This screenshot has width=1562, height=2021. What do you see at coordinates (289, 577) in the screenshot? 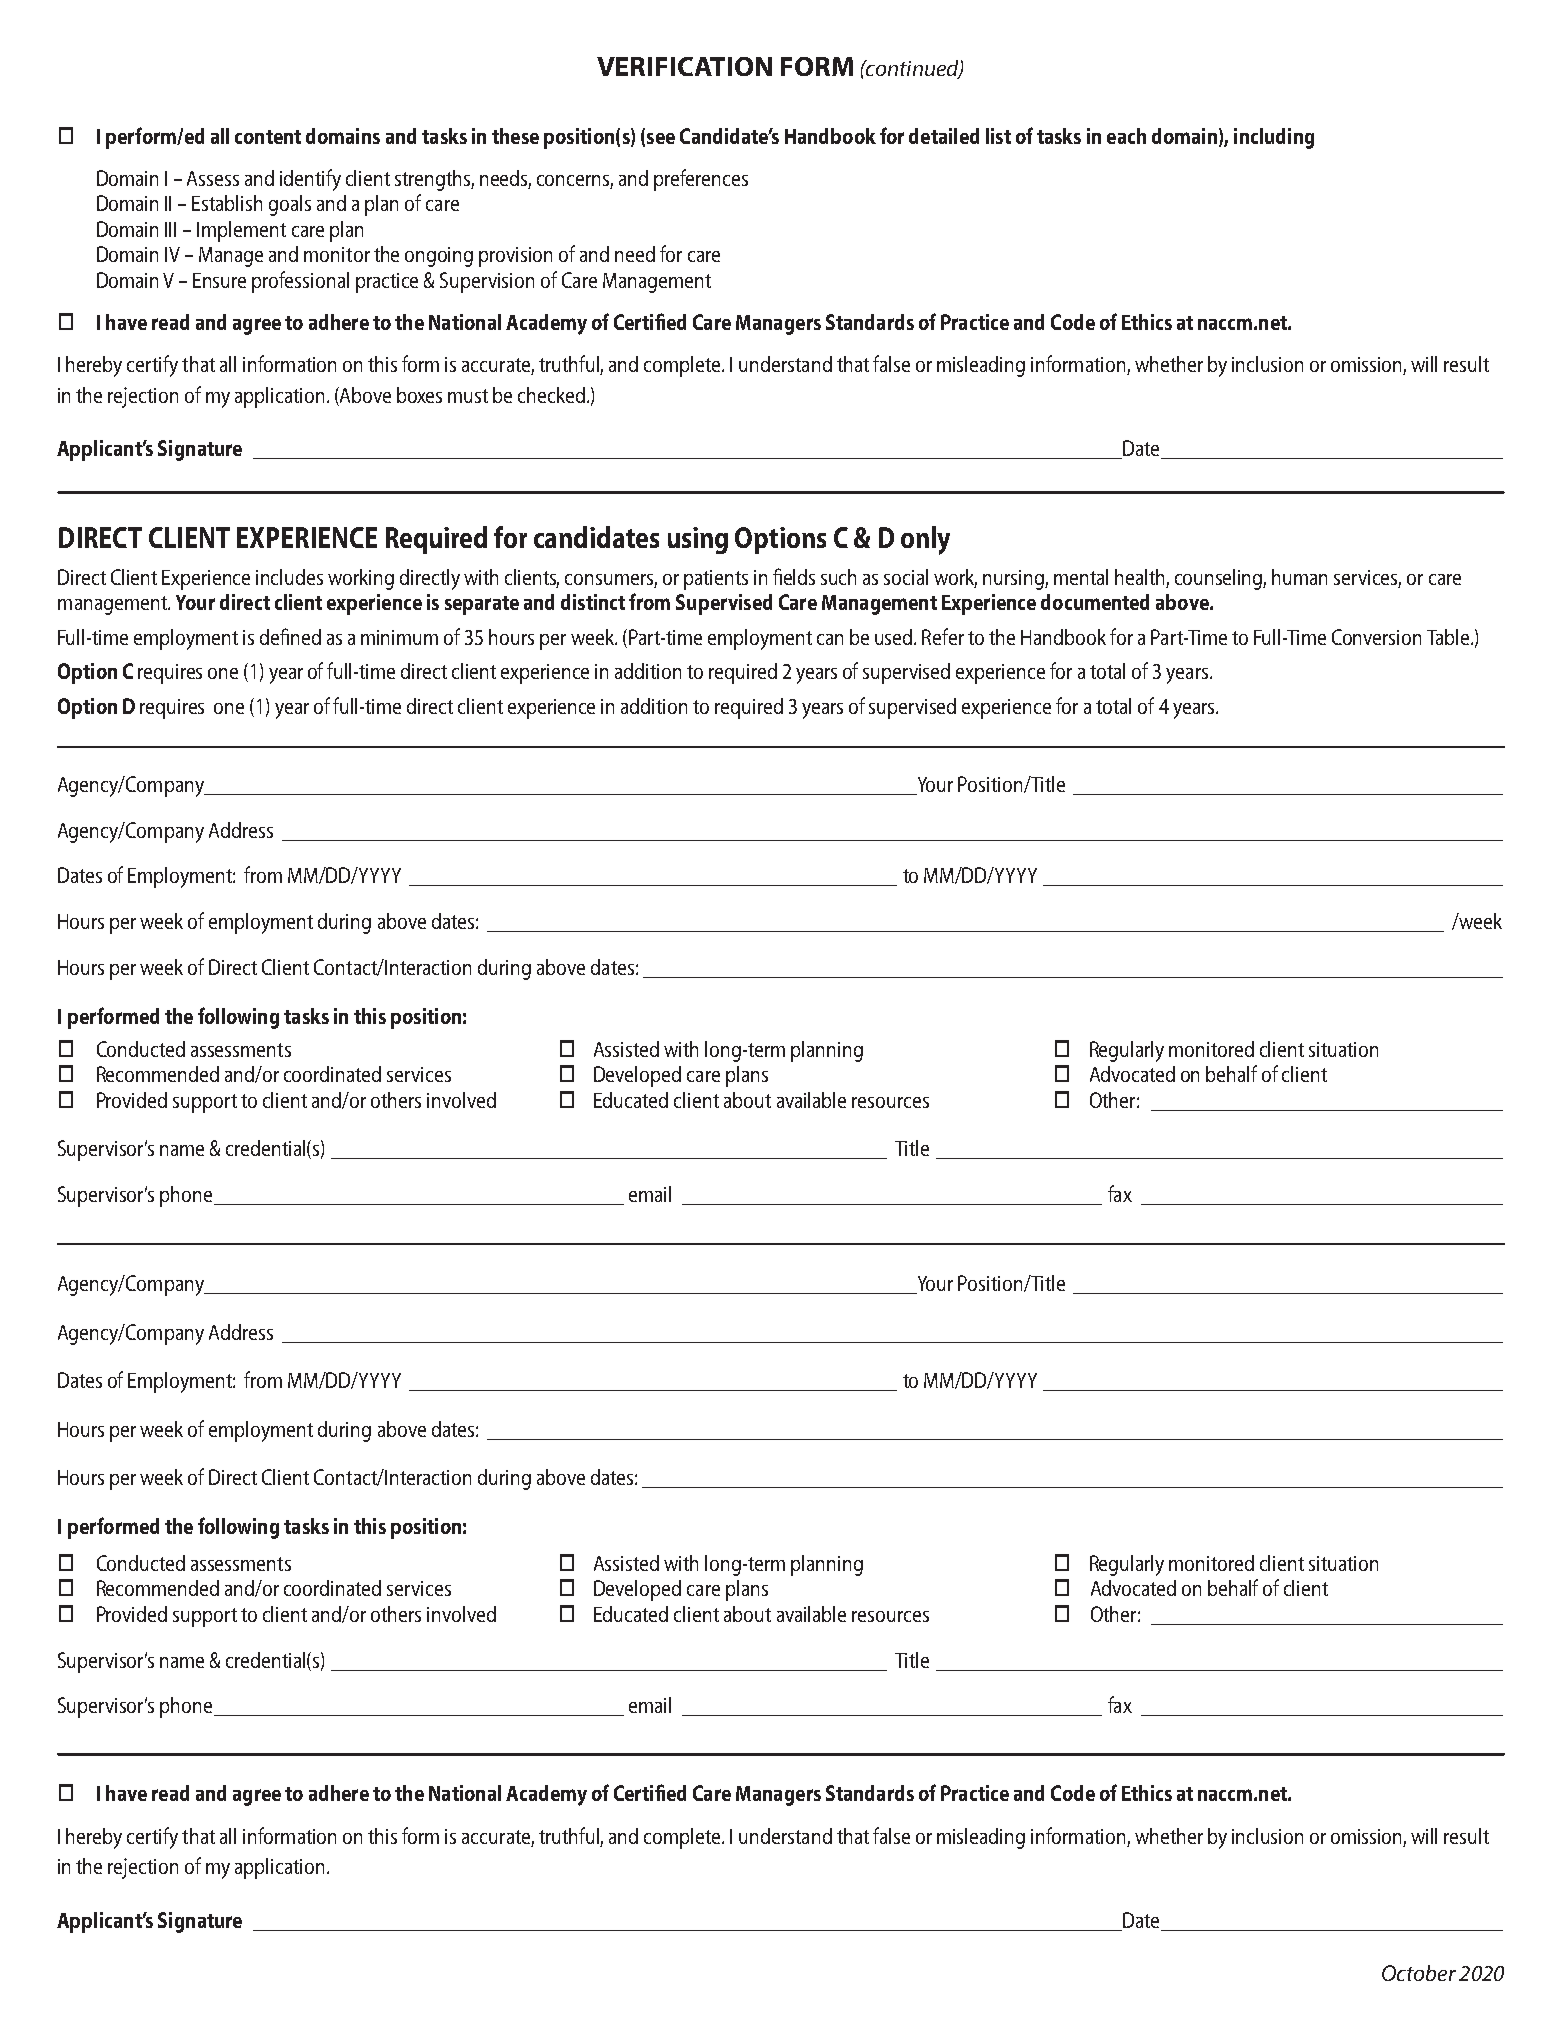
I see `includes` at bounding box center [289, 577].
